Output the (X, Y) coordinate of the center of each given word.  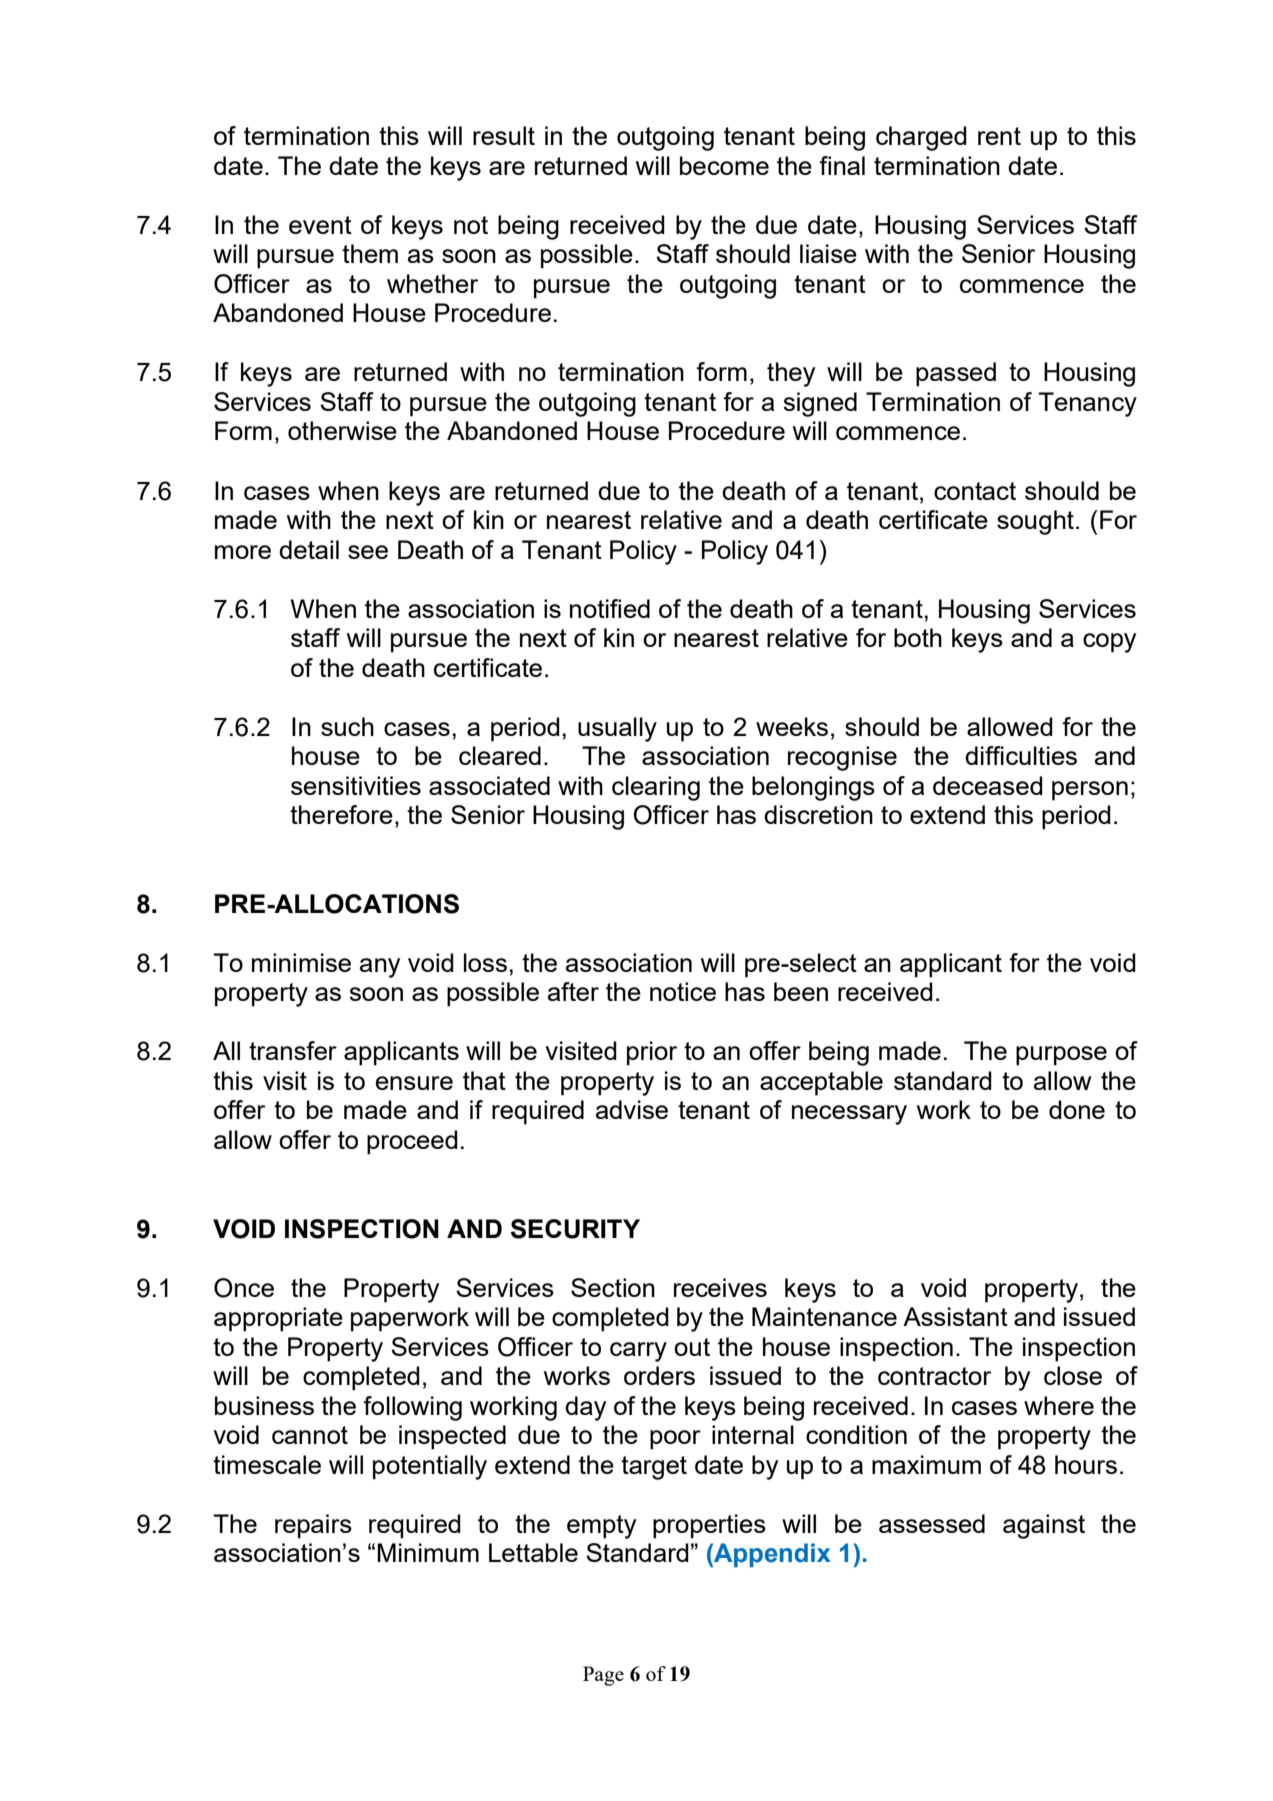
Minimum (428, 1552)
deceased (988, 785)
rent (999, 136)
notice (683, 991)
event (320, 225)
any (380, 968)
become (724, 165)
